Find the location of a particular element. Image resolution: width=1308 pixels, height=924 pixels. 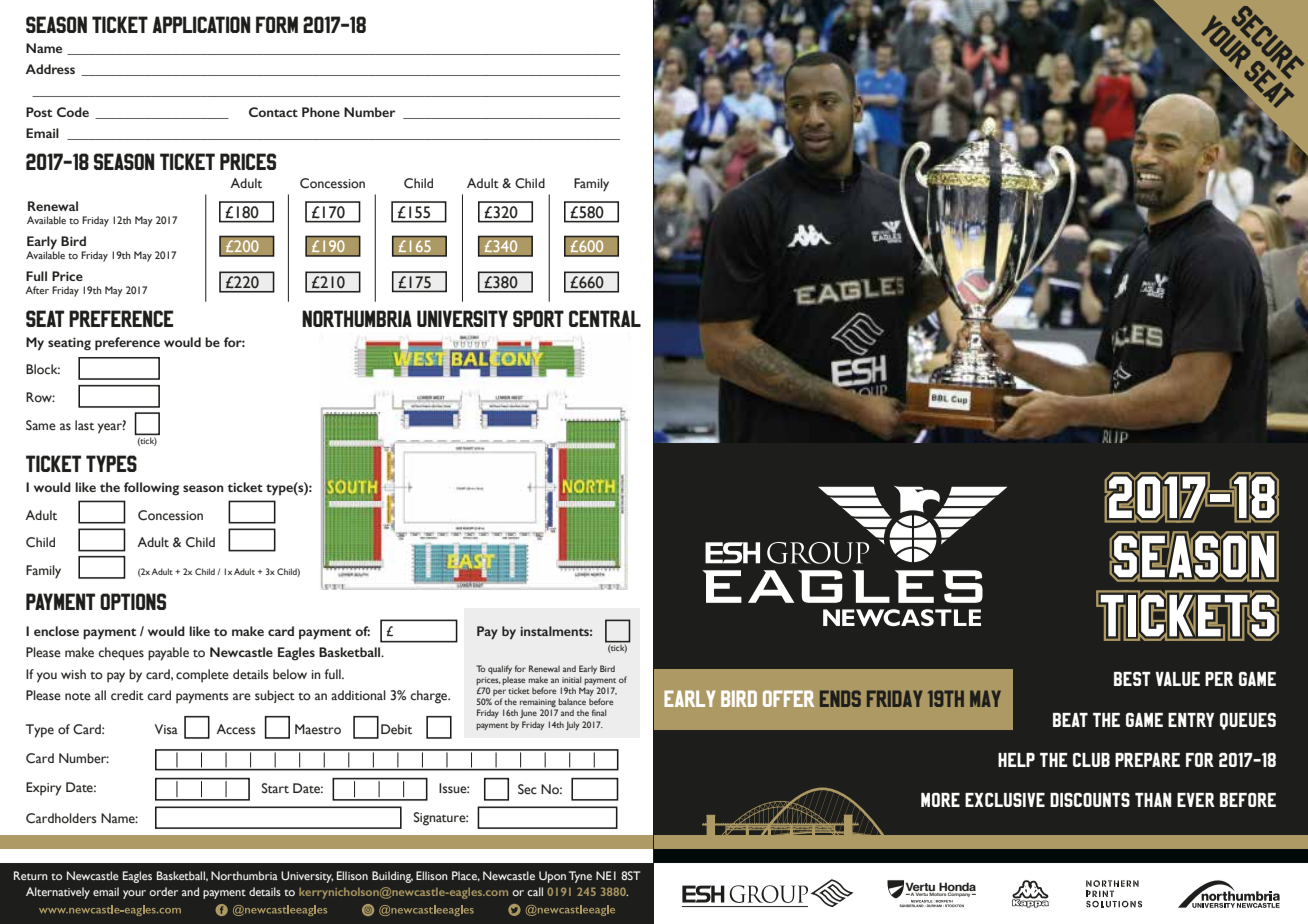

Tyne is located at coordinates (580, 877).
